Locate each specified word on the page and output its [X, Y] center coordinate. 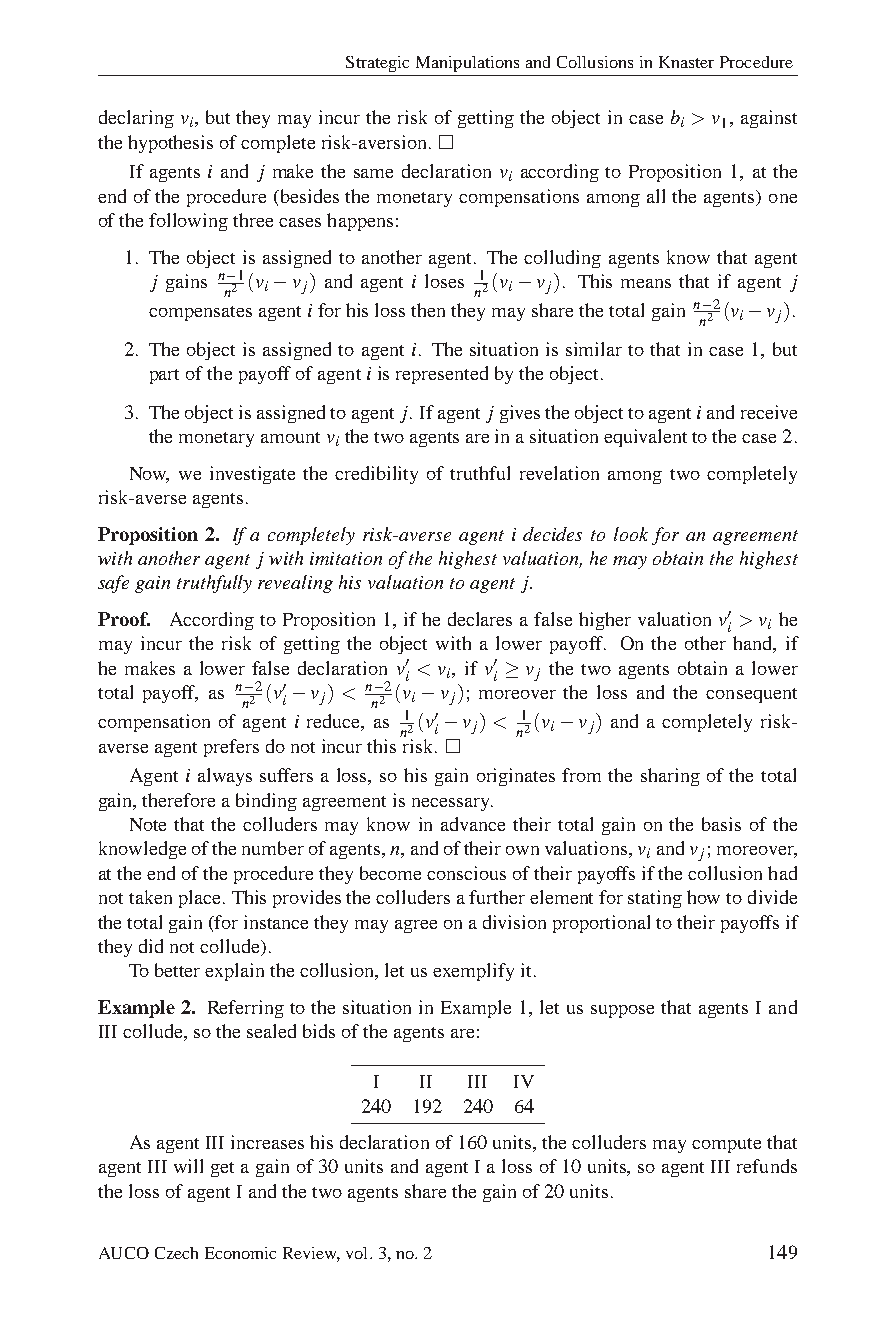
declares [480, 619]
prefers [231, 748]
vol [358, 1253]
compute [726, 1145]
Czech [176, 1253]
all [656, 196]
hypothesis [170, 144]
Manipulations [467, 64]
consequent [751, 695]
